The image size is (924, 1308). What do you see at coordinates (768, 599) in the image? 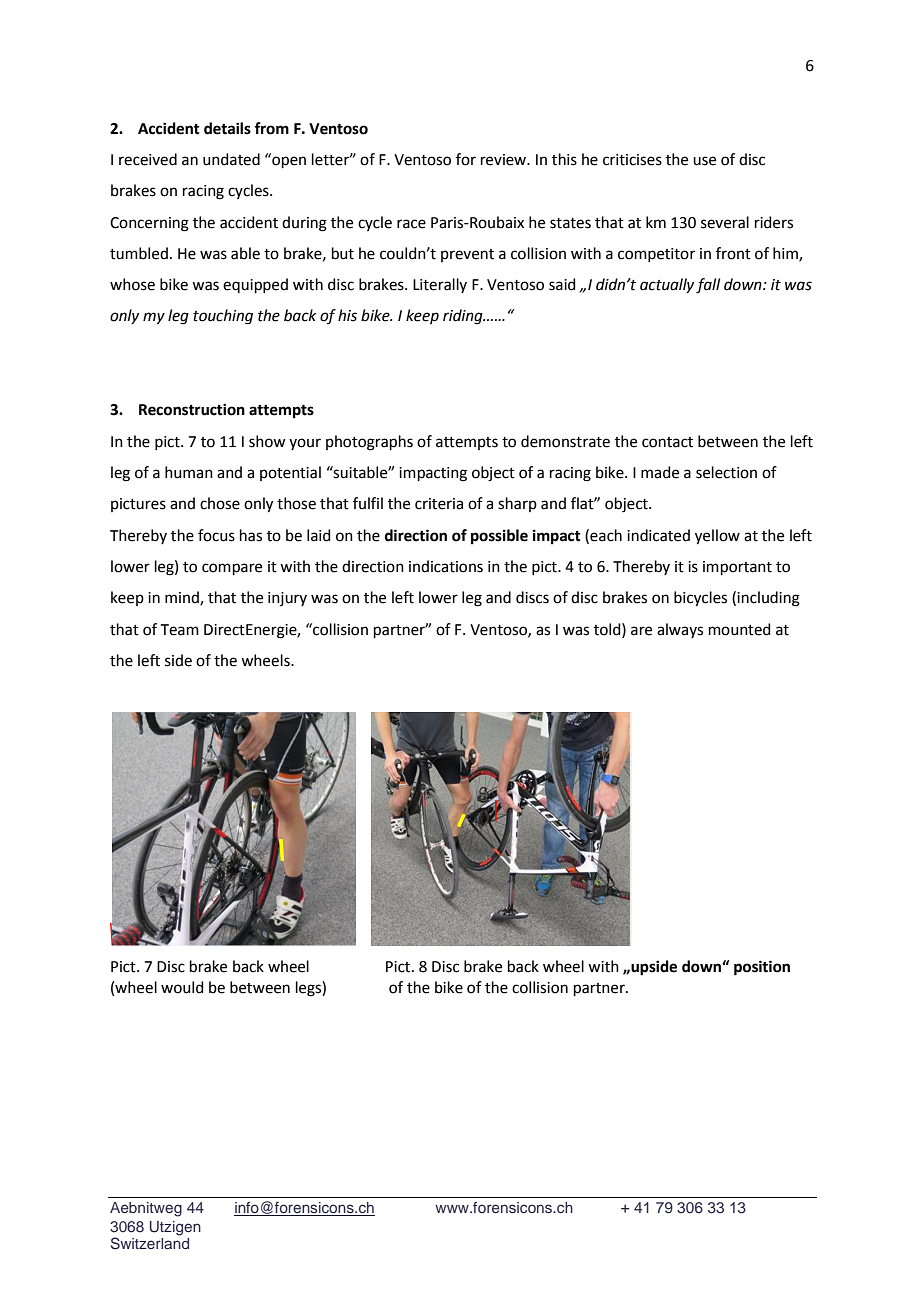
I see `including` at bounding box center [768, 599].
